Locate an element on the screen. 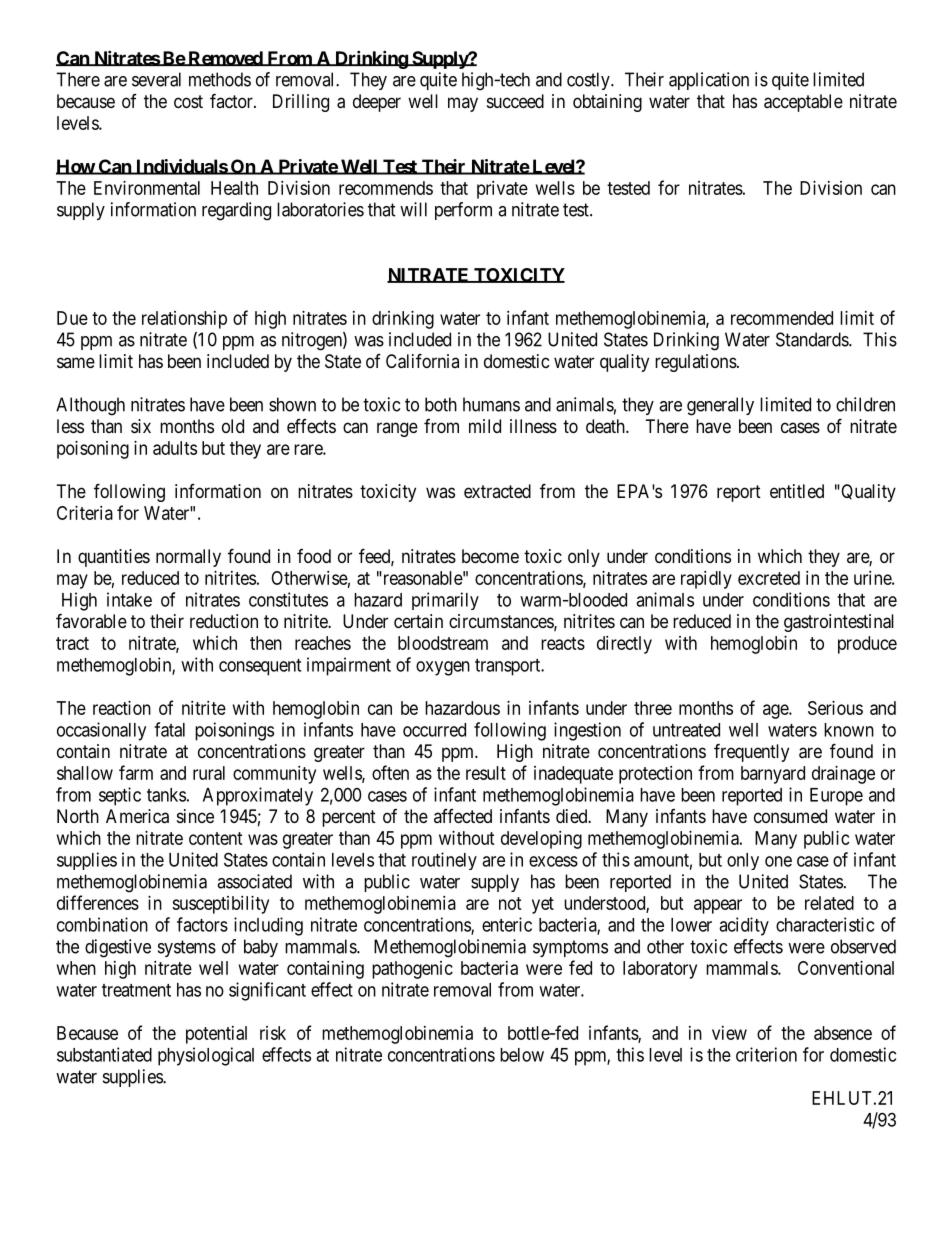  succeed is located at coordinates (515, 101).
